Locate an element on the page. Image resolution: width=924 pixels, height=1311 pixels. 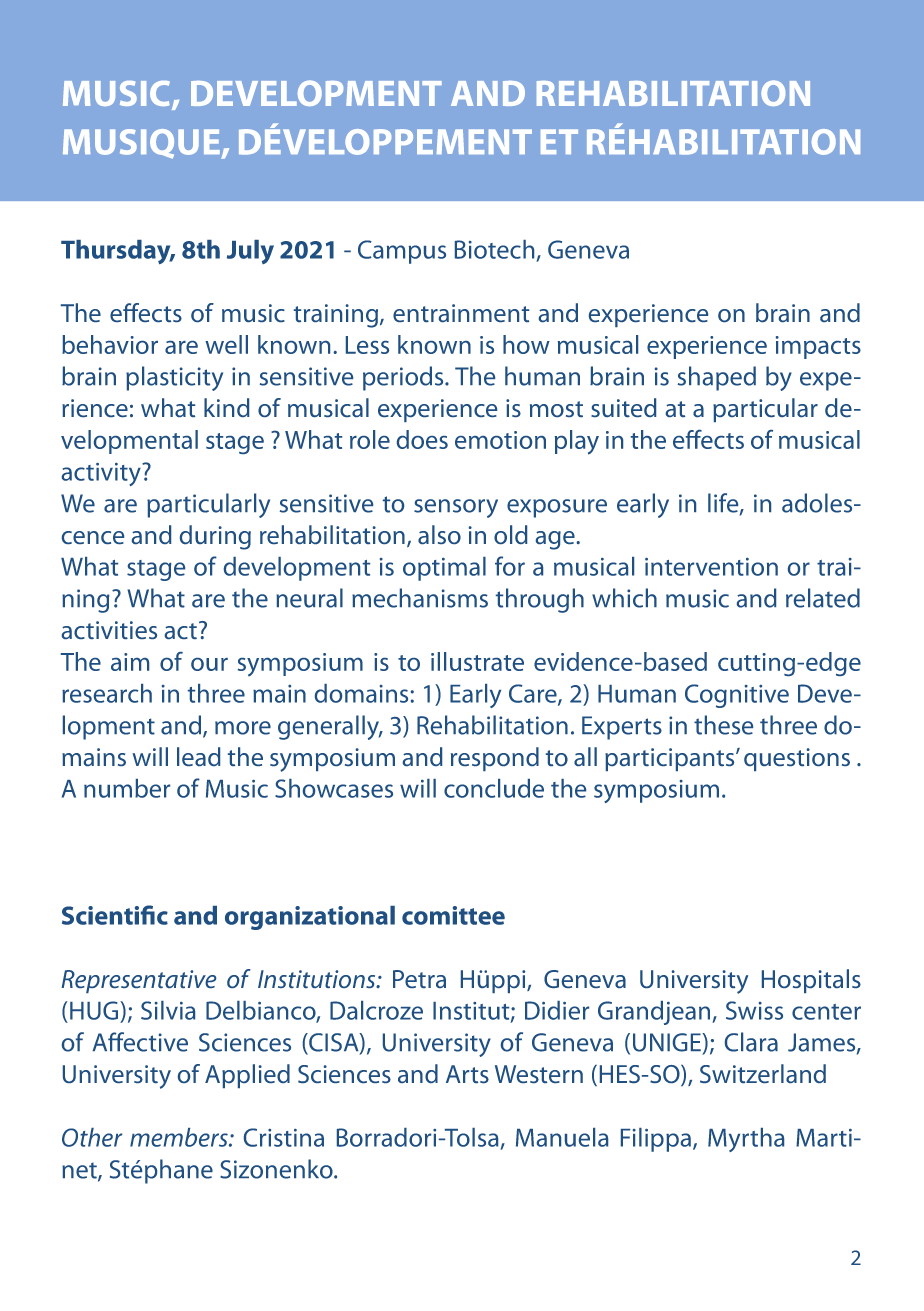
July is located at coordinates (250, 252).
